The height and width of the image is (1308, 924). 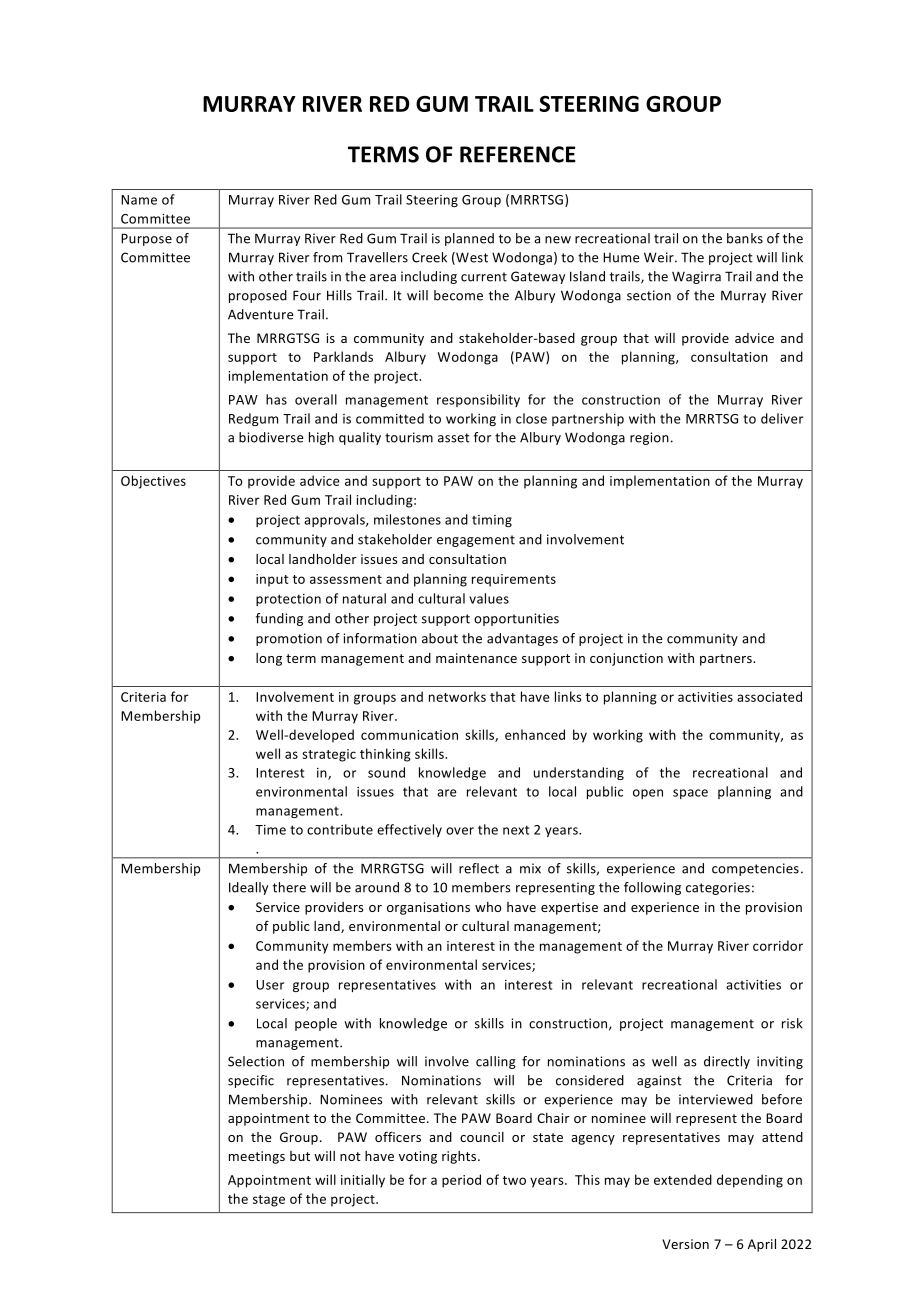 I want to click on banks, so click(x=745, y=238).
